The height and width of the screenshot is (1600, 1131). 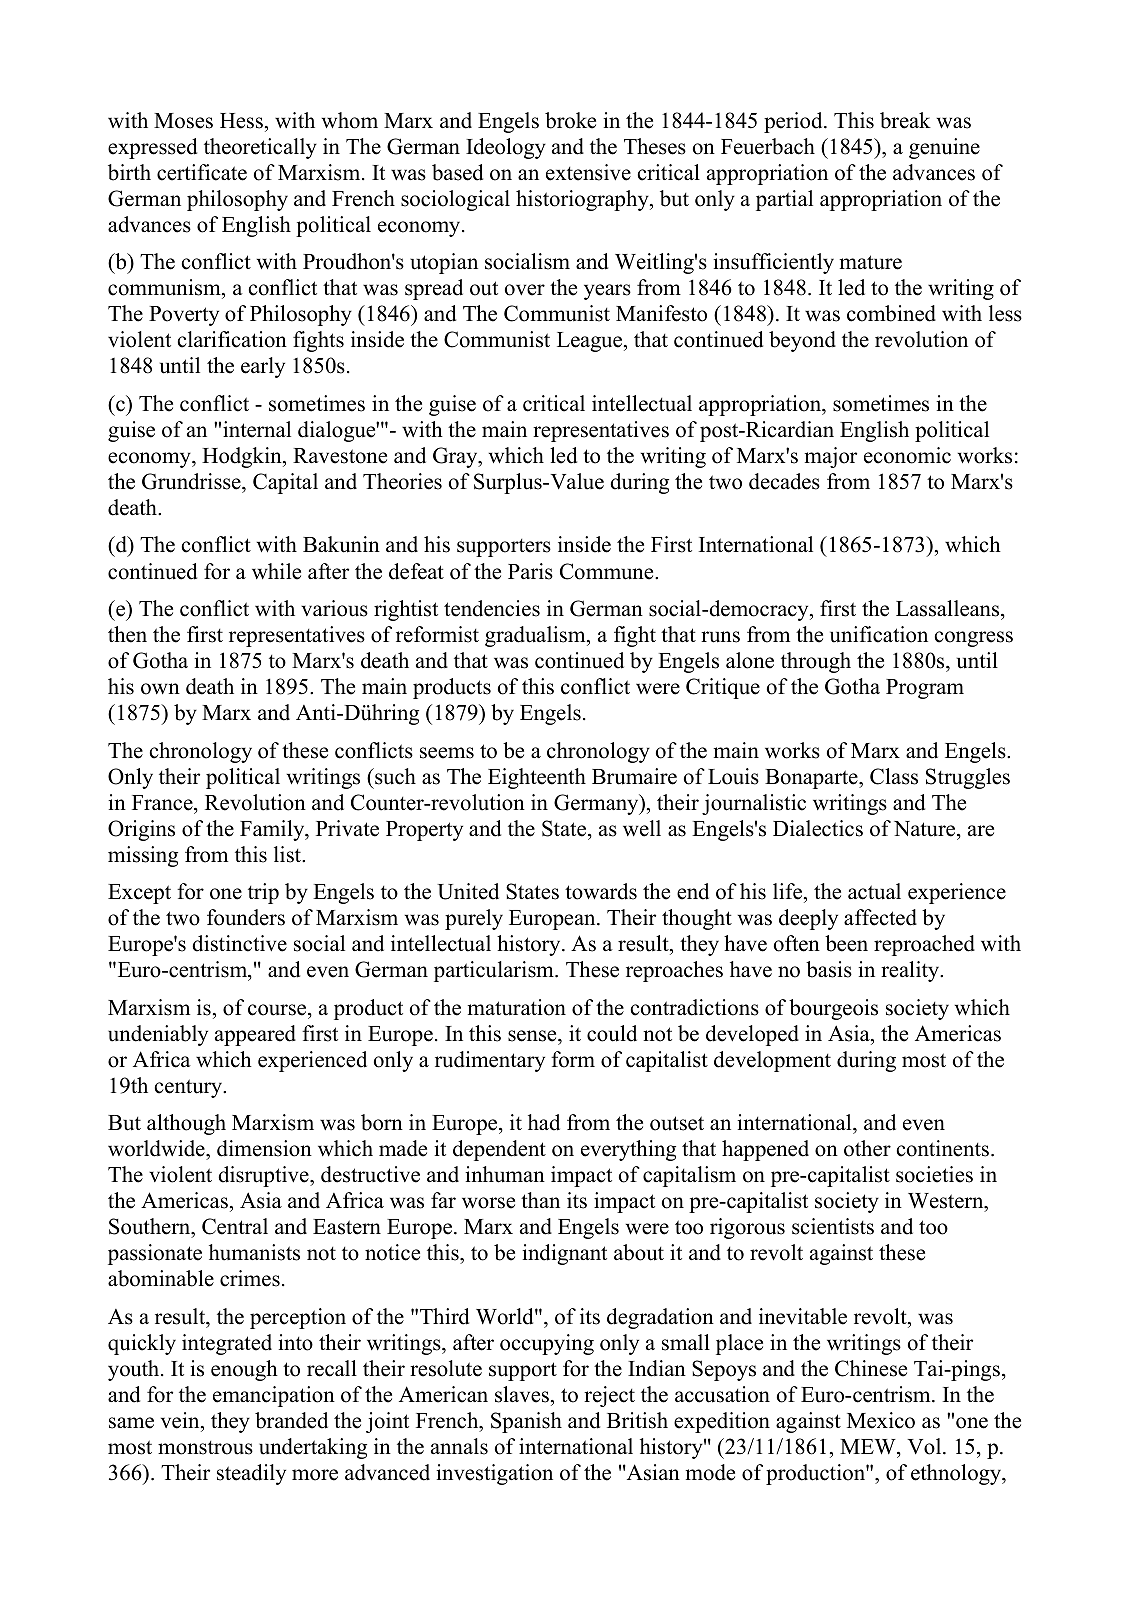 What do you see at coordinates (526, 1422) in the screenshot?
I see `Spanish` at bounding box center [526, 1422].
